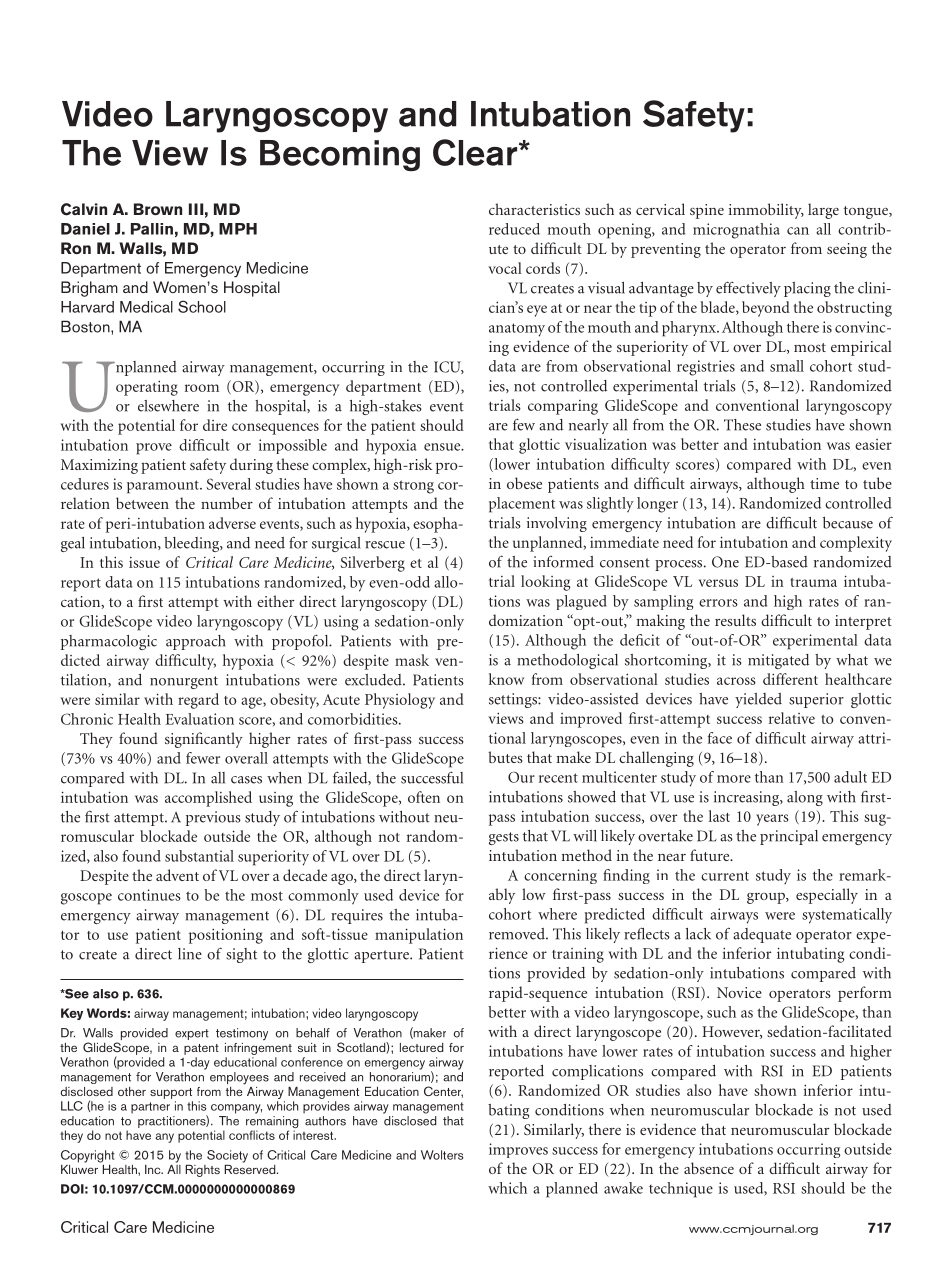 This image has height=1275, width=952. What do you see at coordinates (778, 661) in the image?
I see `mitigated` at bounding box center [778, 661].
